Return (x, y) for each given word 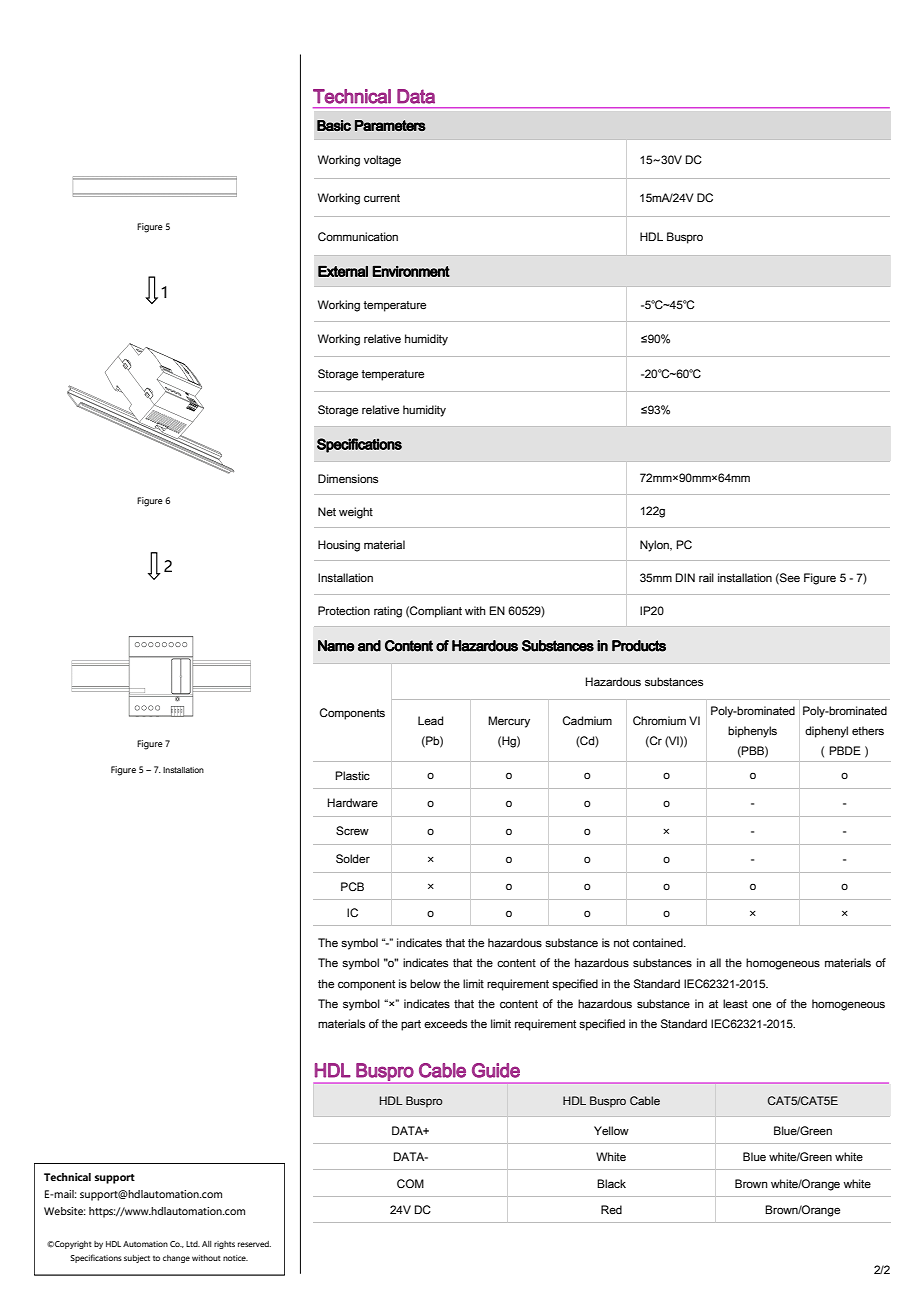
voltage (382, 161)
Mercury (509, 722)
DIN (685, 577)
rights (224, 1245)
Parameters (390, 125)
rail (706, 577)
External (343, 271)
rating (388, 612)
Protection (344, 610)
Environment (411, 271)
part (411, 1025)
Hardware (353, 802)
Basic (334, 125)
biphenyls (752, 732)
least (735, 1003)
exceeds (445, 1023)
